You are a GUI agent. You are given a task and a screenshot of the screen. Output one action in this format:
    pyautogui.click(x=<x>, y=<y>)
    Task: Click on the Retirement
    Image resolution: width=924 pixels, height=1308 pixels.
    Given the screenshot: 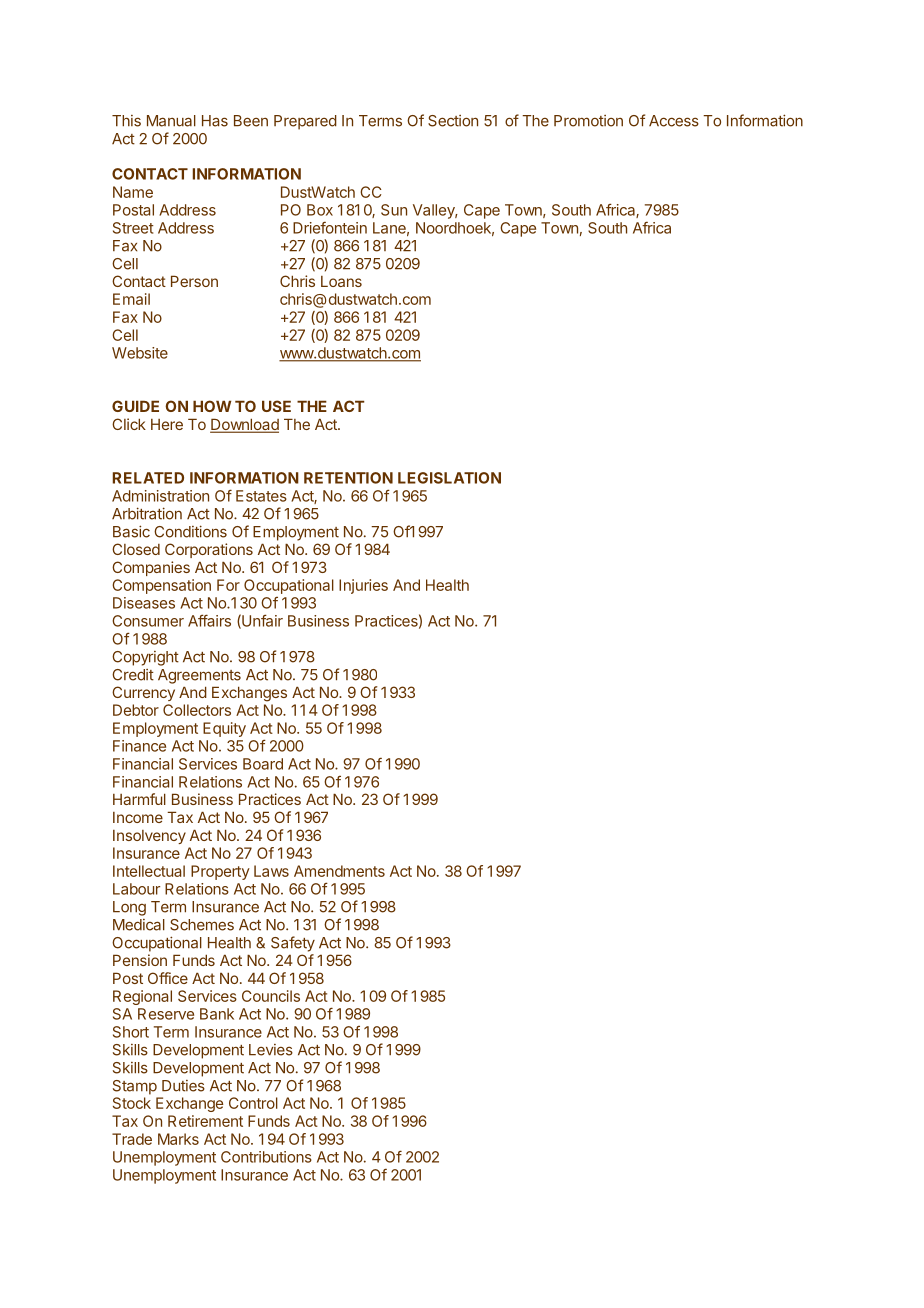 What is the action you would take?
    pyautogui.click(x=205, y=1121)
